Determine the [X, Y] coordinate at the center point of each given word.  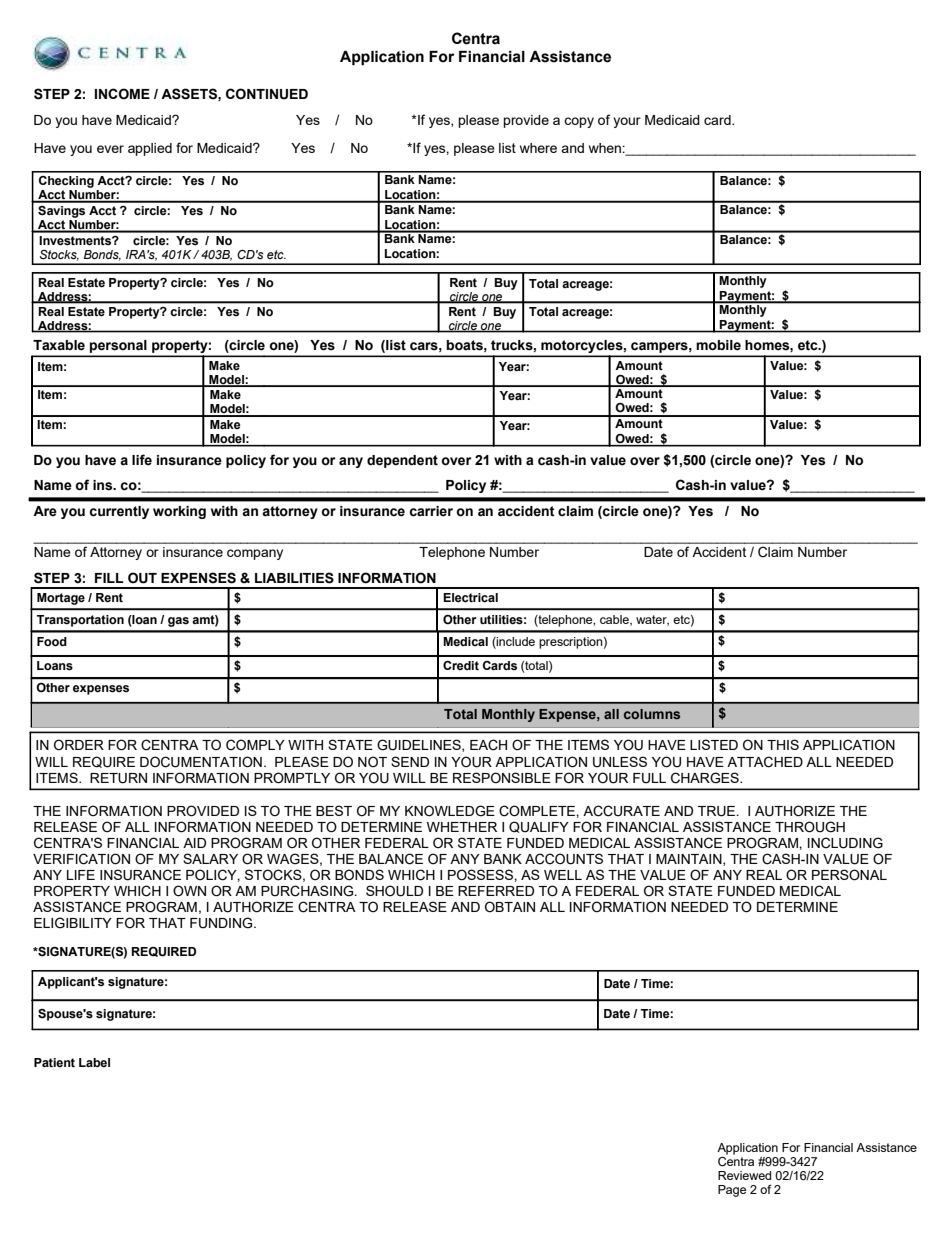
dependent [402, 461]
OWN [189, 891]
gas [178, 622]
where [538, 148]
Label [94, 1062]
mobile [718, 345]
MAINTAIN [690, 860]
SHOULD [394, 891]
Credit [461, 665]
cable [615, 620]
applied [150, 149]
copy [579, 122]
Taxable [59, 345]
